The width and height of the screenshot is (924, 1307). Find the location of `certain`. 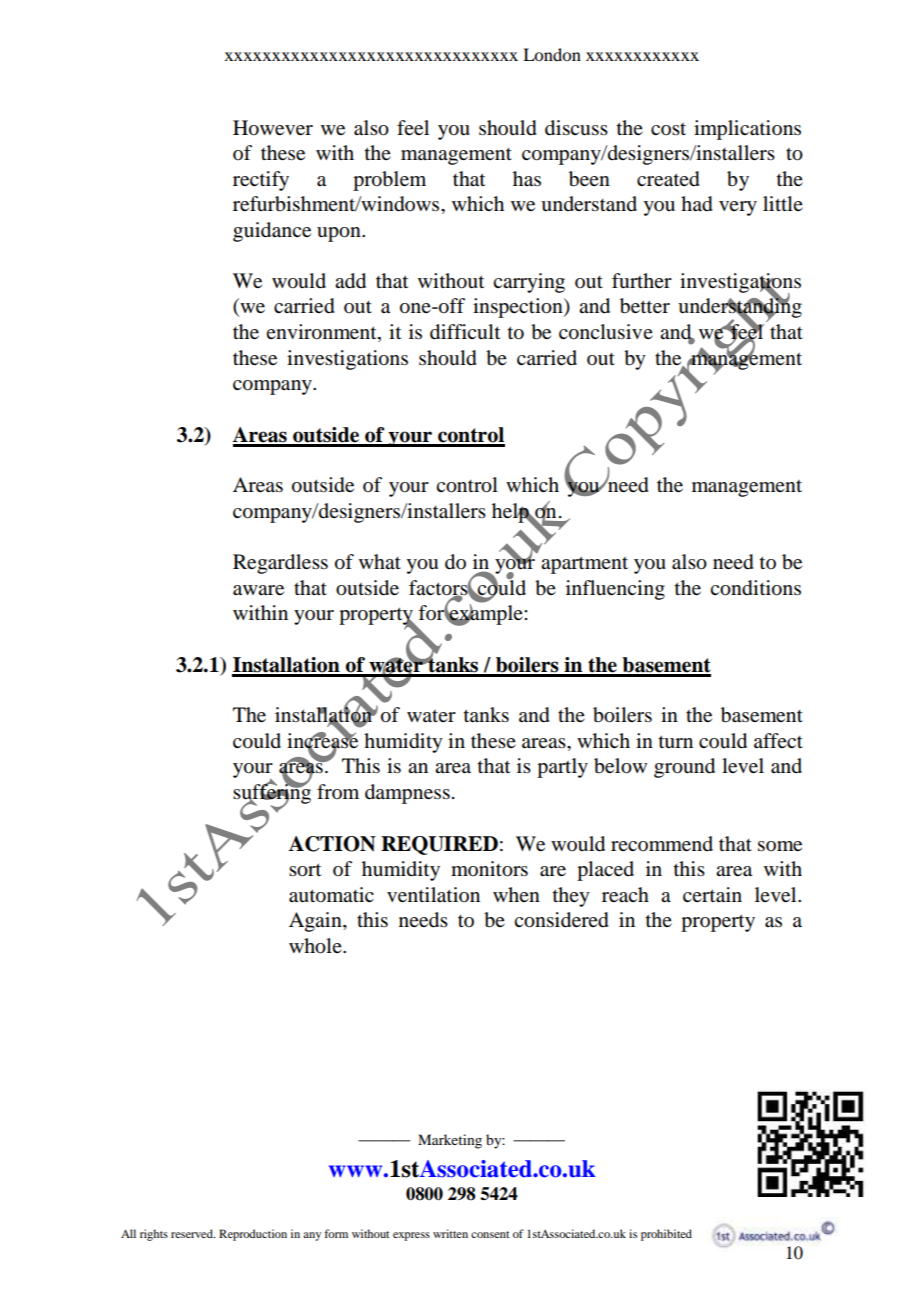

certain is located at coordinates (712, 895).
